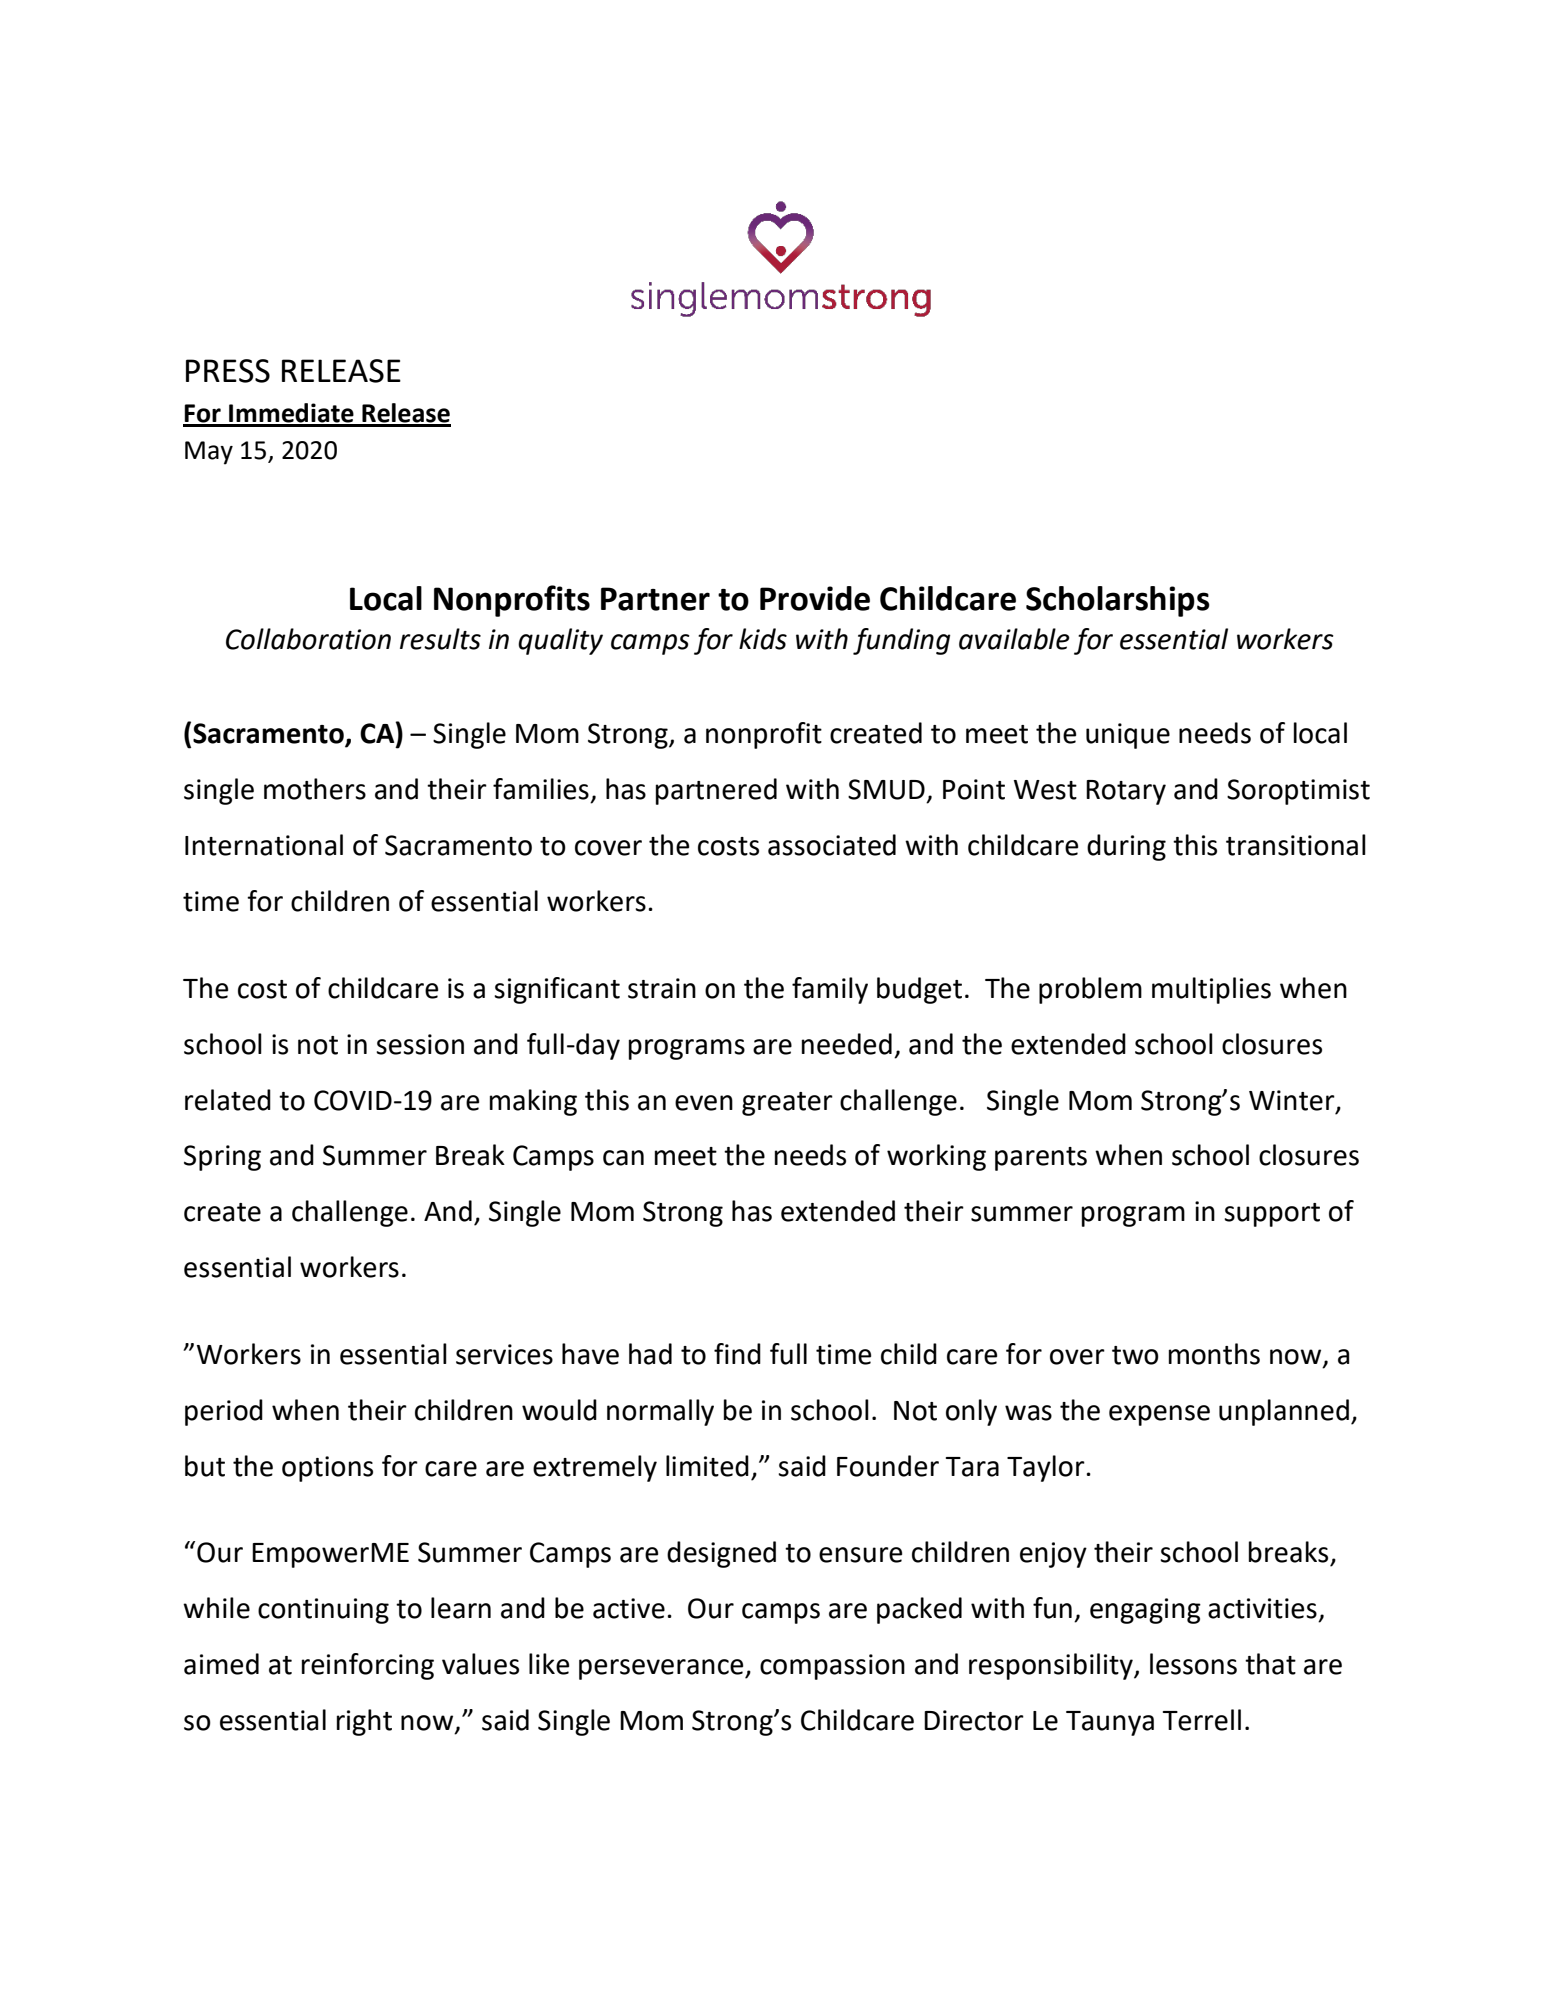 This screenshot has height=2016, width=1558. I want to click on session, so click(420, 1044).
